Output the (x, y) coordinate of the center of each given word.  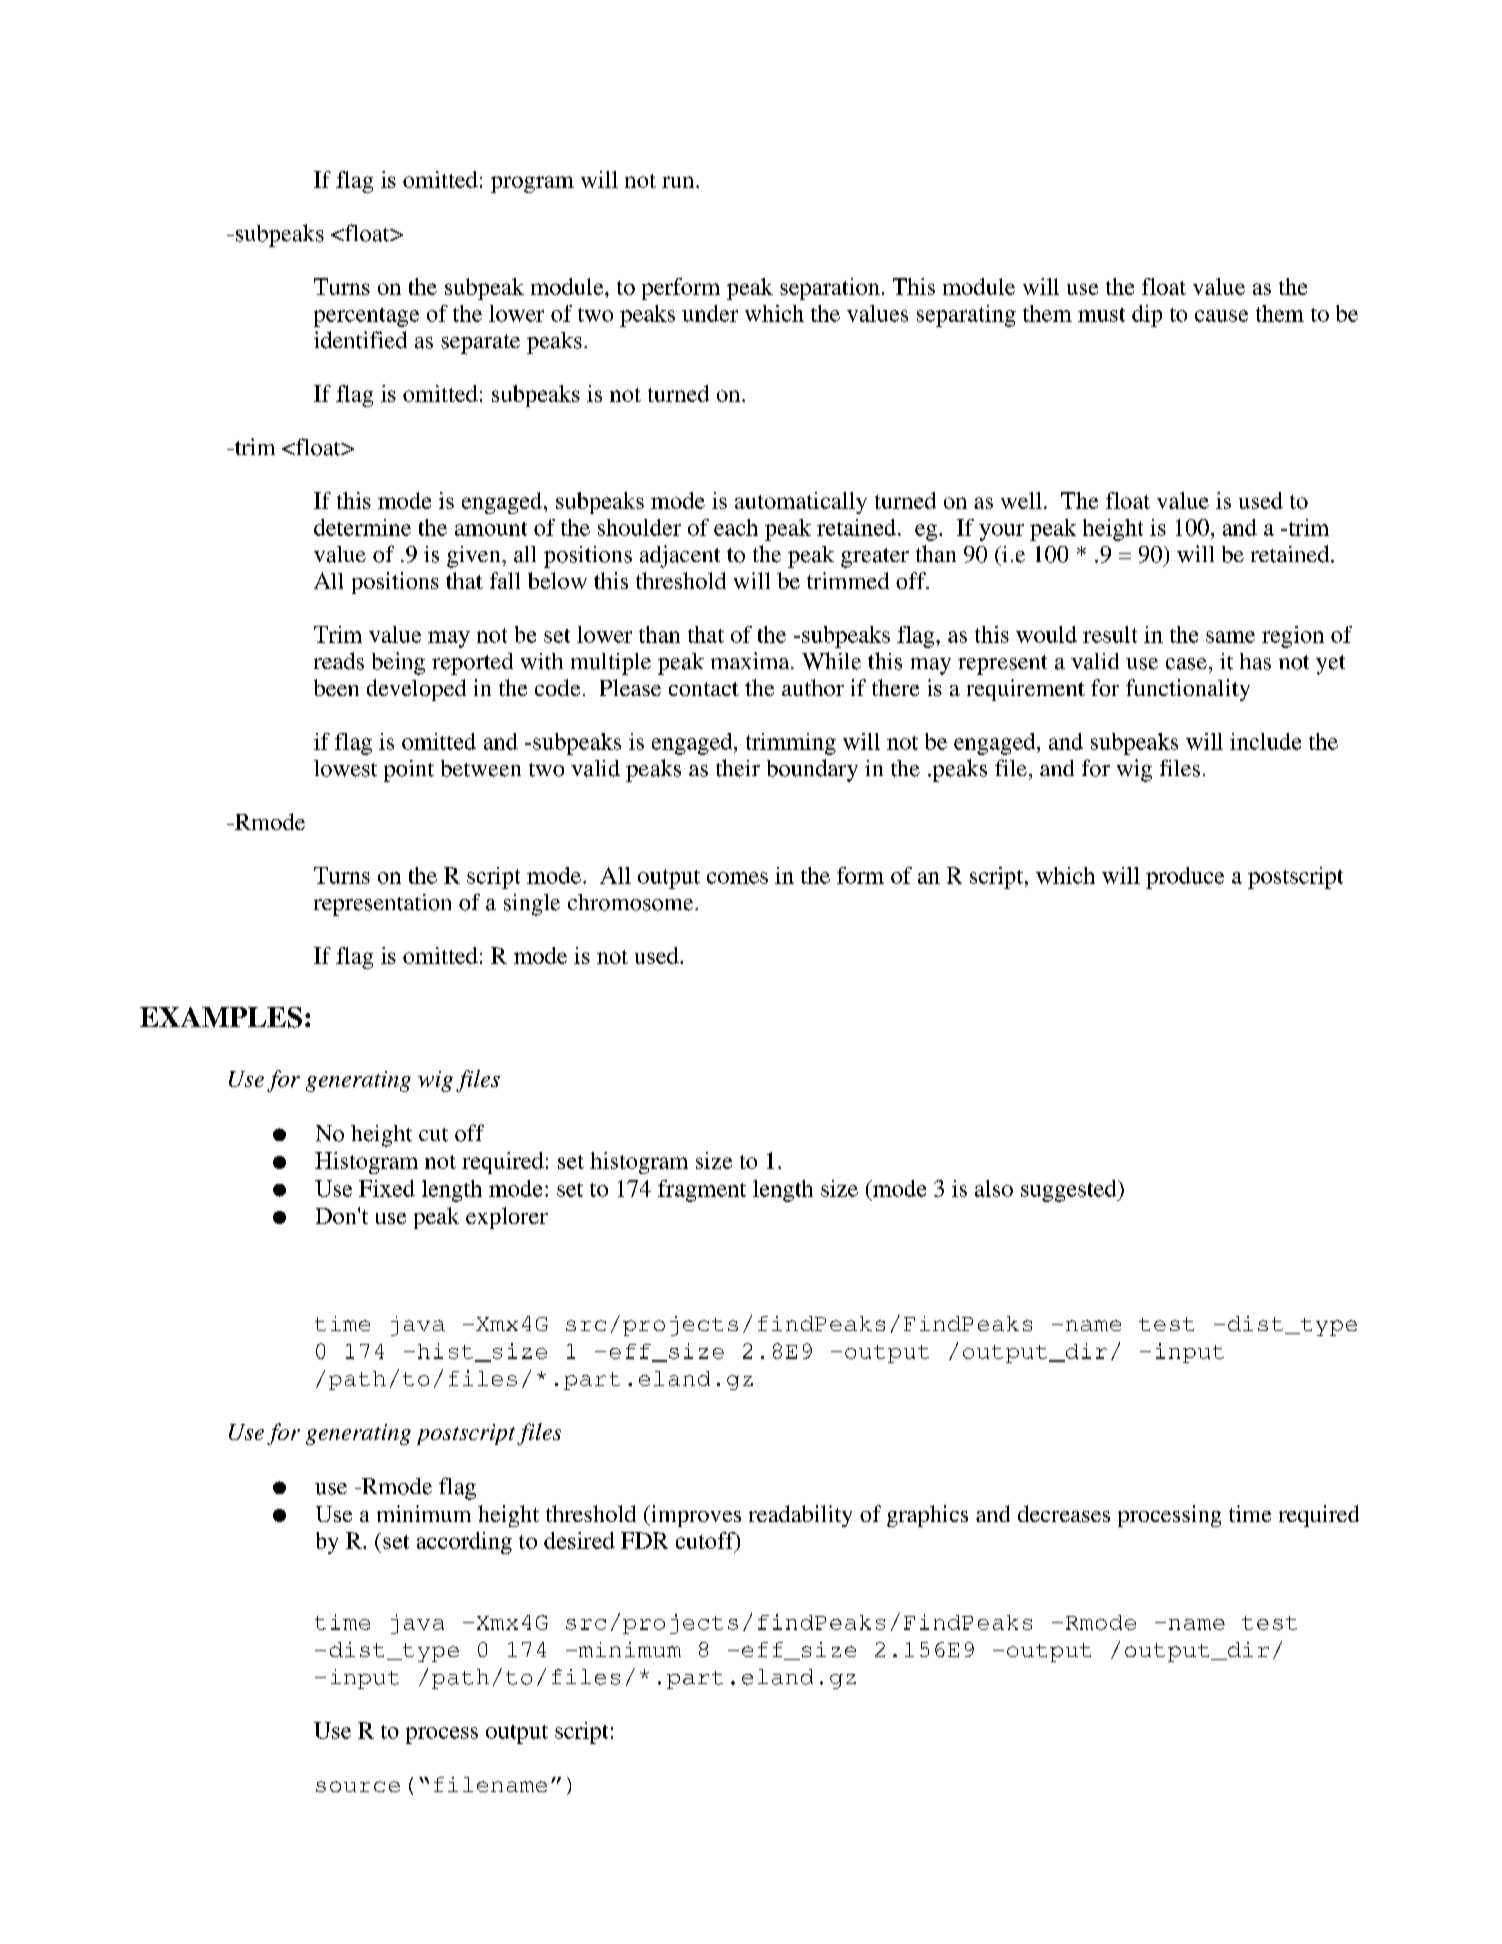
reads (339, 661)
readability (800, 1516)
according (464, 1543)
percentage (366, 317)
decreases (1064, 1513)
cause (1221, 316)
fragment (702, 1191)
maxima (751, 660)
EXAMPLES (221, 1017)
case (1186, 664)
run (679, 182)
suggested (1070, 1191)
